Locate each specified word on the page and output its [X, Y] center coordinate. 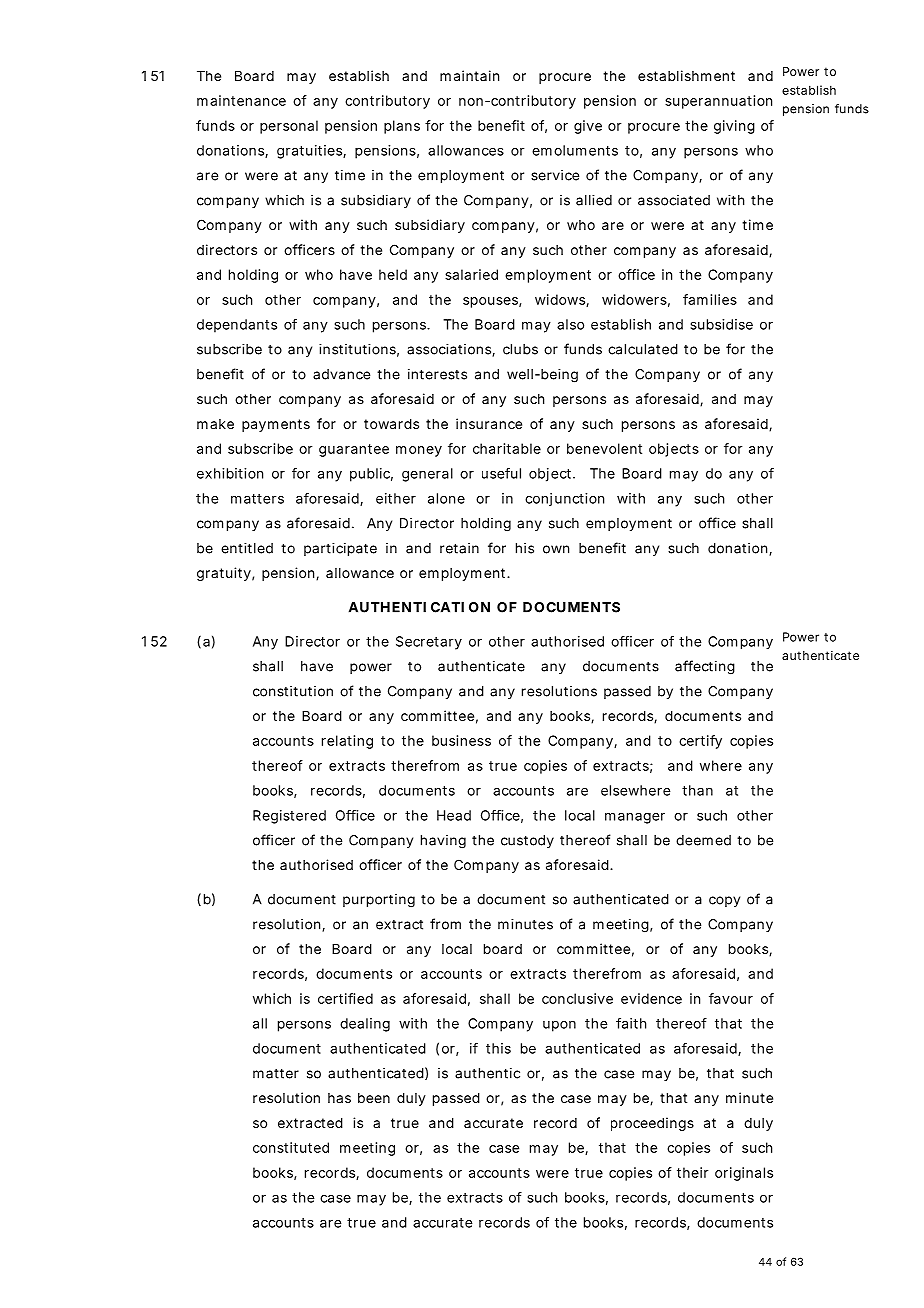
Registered [289, 817]
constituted [291, 1147]
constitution [293, 691]
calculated [643, 349]
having [443, 842]
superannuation [718, 102]
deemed [703, 840]
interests [437, 374]
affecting [705, 667]
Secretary [429, 643]
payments [276, 425]
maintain [469, 75]
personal [289, 127]
